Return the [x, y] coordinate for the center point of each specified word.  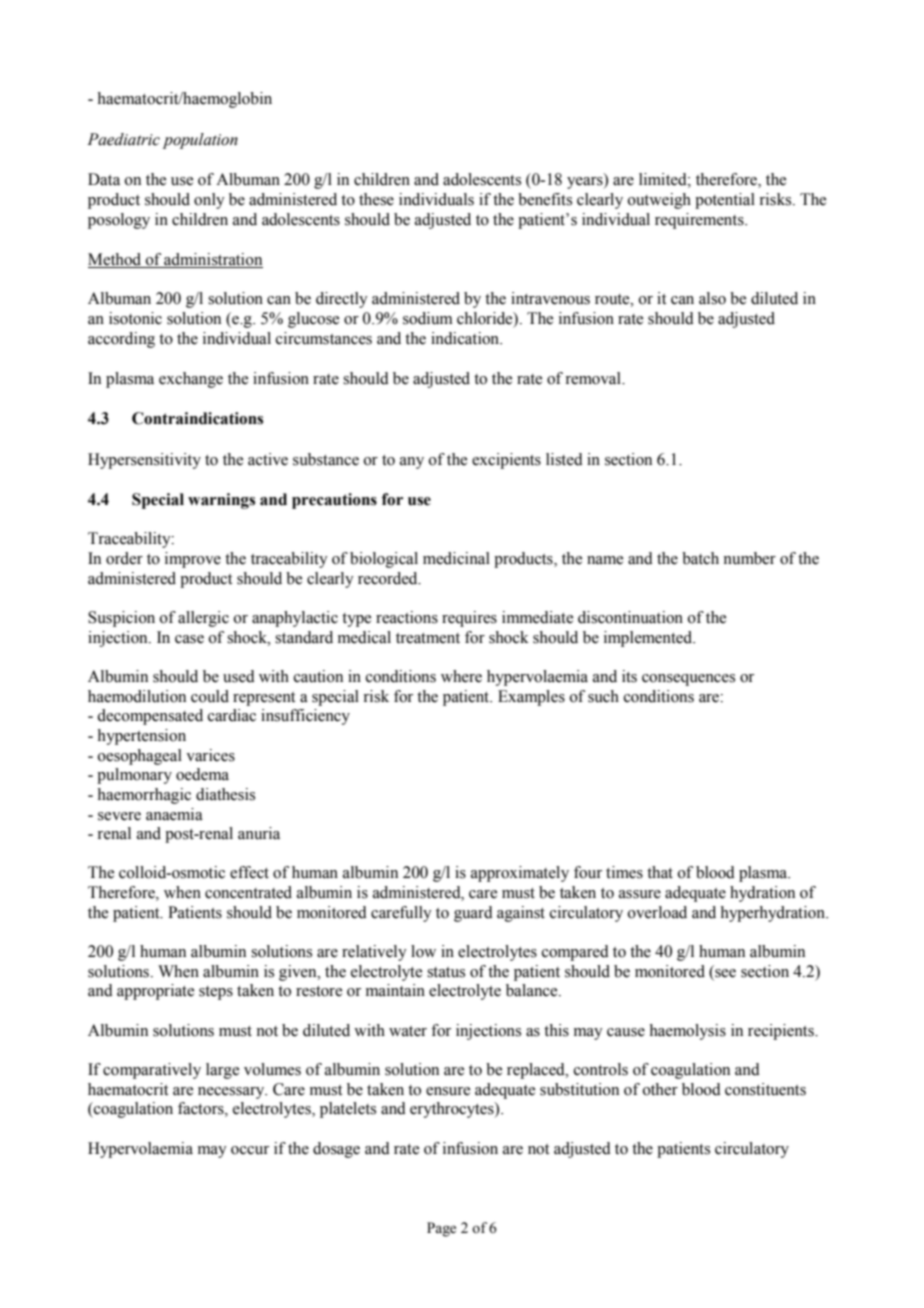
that [660, 872]
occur [250, 1150]
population [200, 141]
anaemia [174, 814]
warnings [221, 501]
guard [473, 914]
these [376, 199]
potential [725, 201]
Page [441, 1229]
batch [700, 558]
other [660, 1089]
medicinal [456, 558]
